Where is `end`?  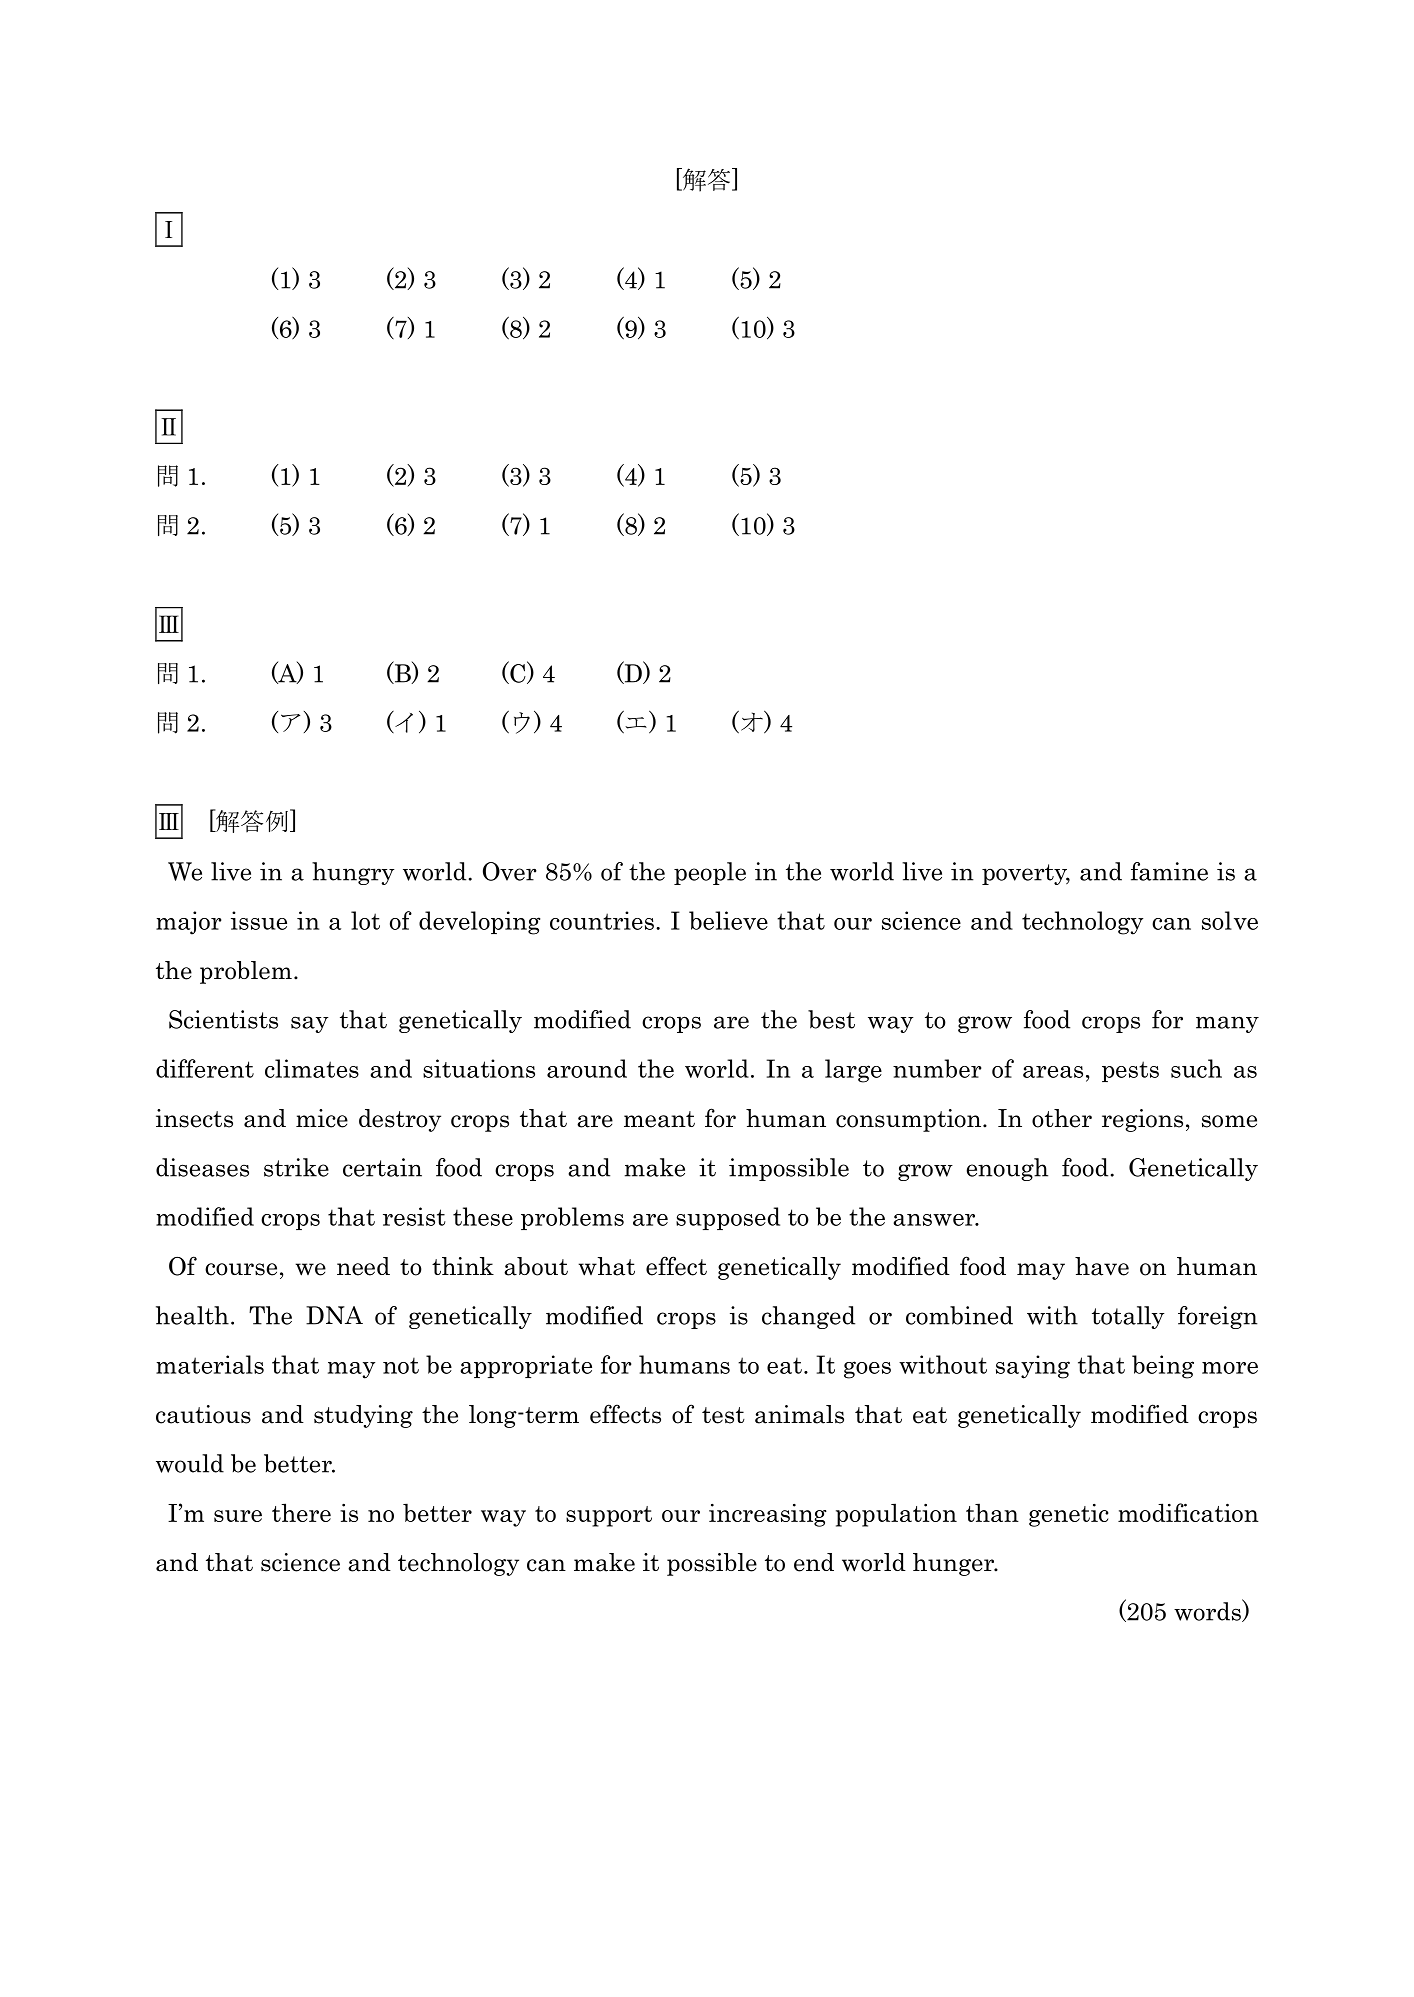
end is located at coordinates (814, 1562).
